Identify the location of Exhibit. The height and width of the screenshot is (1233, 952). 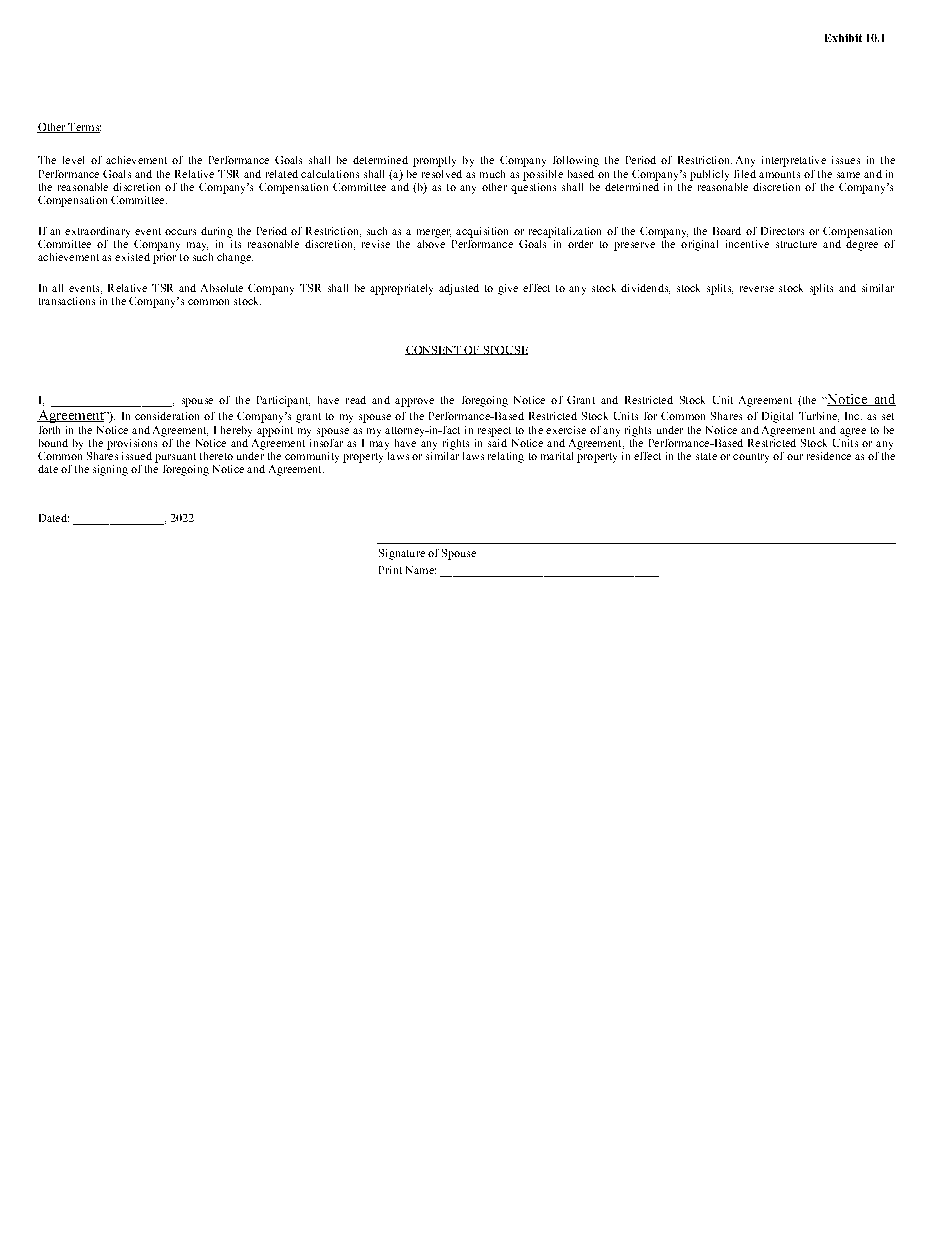
(843, 38).
